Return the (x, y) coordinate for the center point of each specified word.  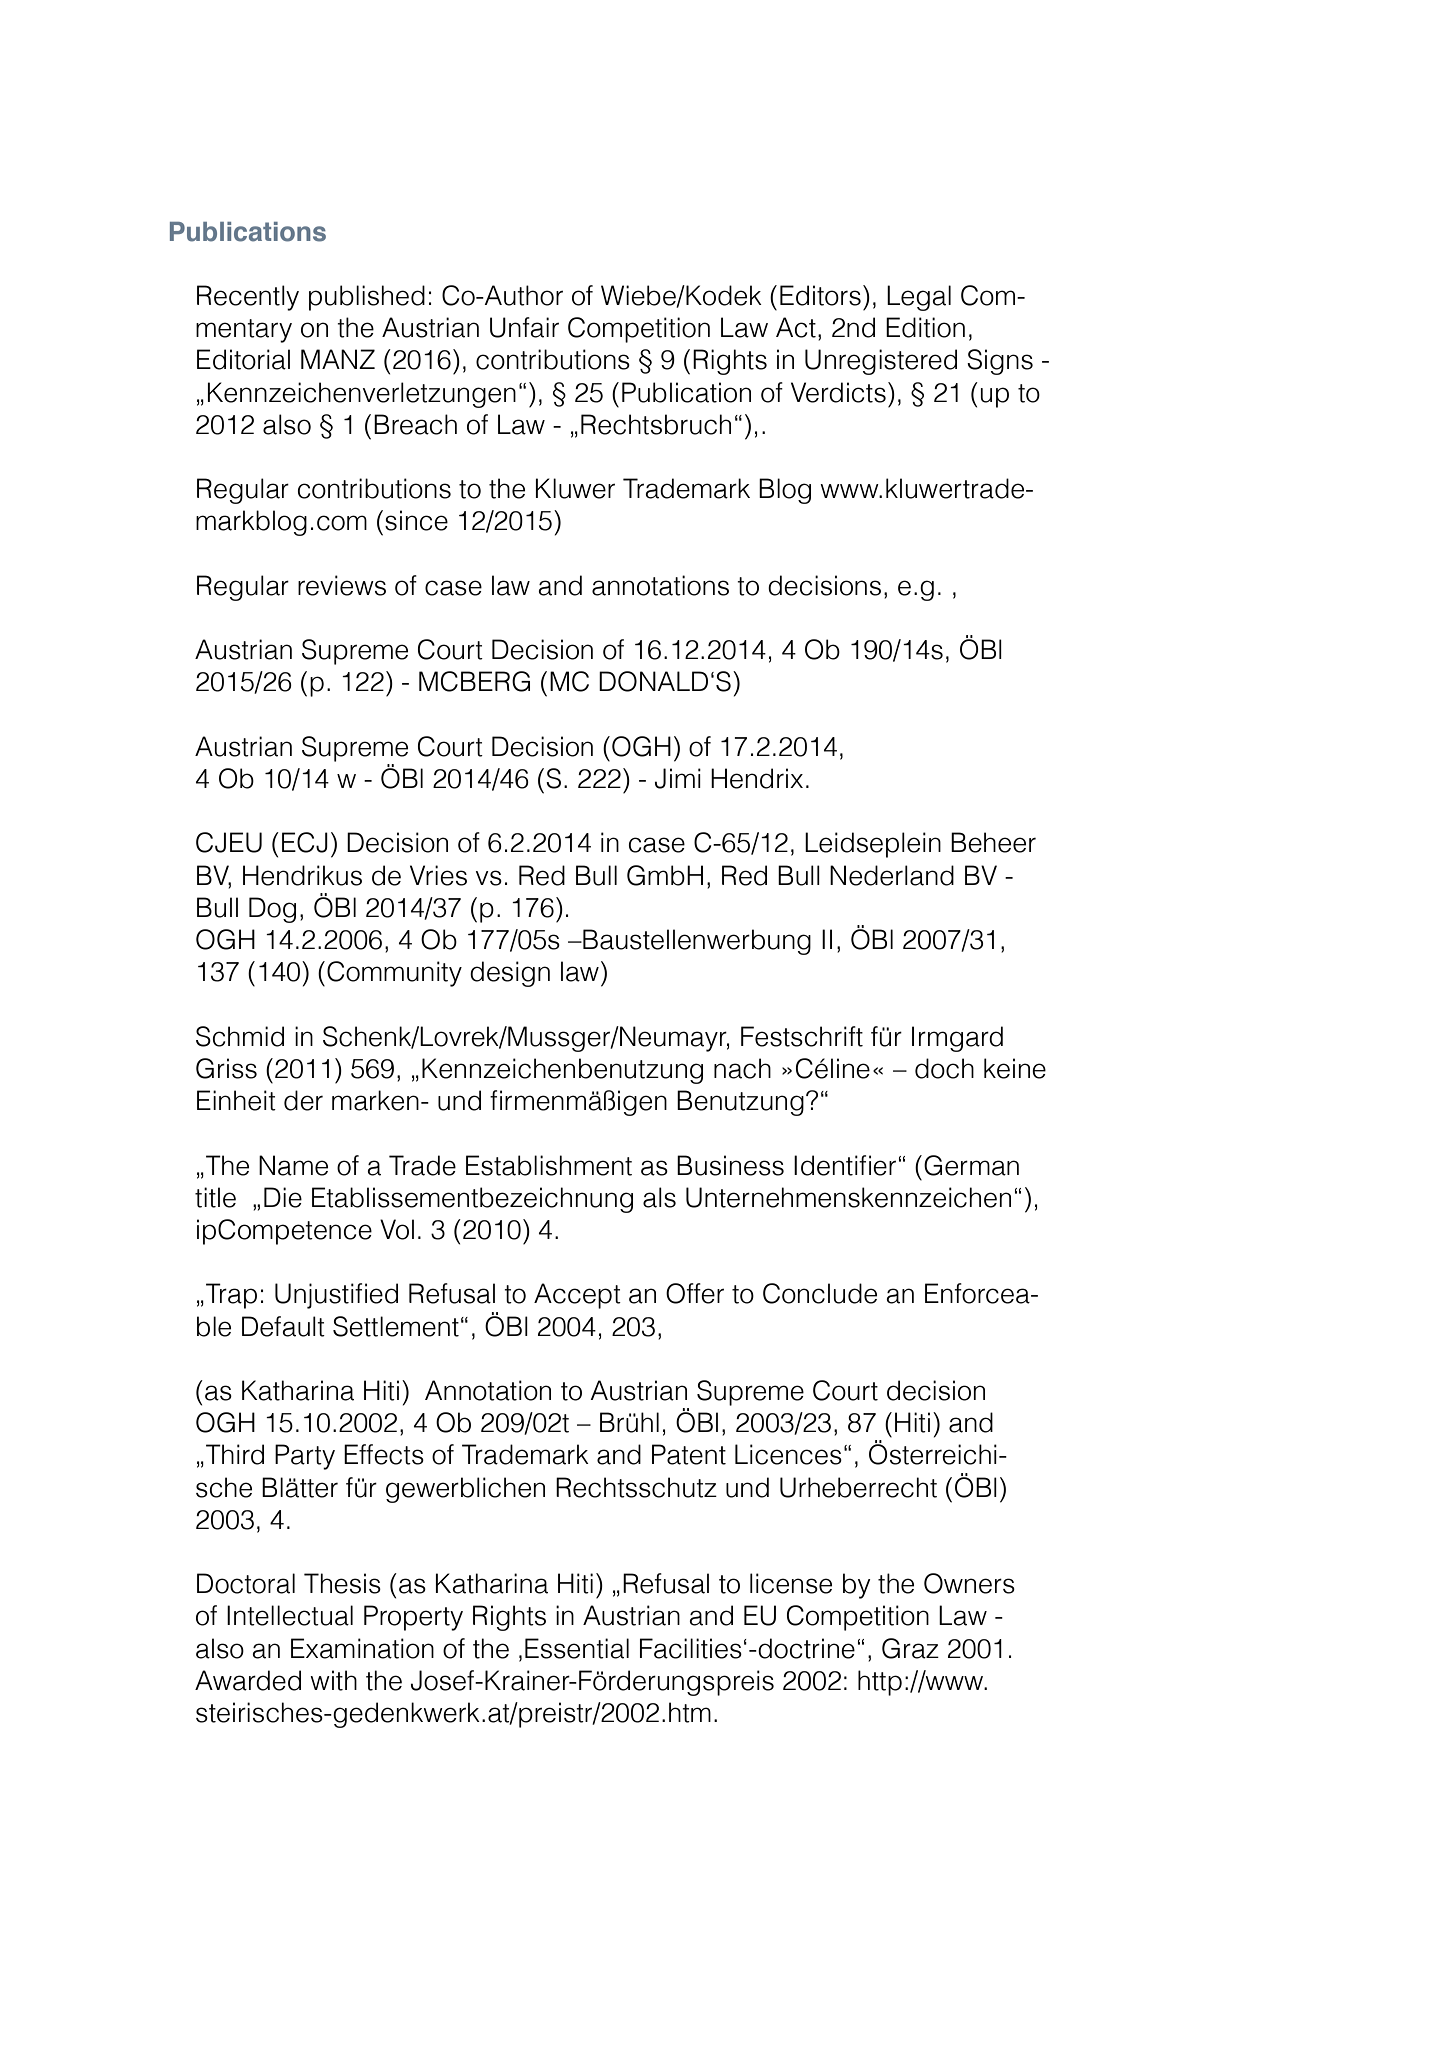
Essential (577, 1648)
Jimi (678, 778)
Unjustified (336, 1296)
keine (1015, 1068)
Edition (925, 327)
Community (394, 974)
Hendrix (757, 778)
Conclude (820, 1293)
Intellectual (290, 1615)
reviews (342, 585)
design (510, 974)
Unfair (524, 327)
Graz (910, 1648)
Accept (577, 1296)
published (367, 298)
